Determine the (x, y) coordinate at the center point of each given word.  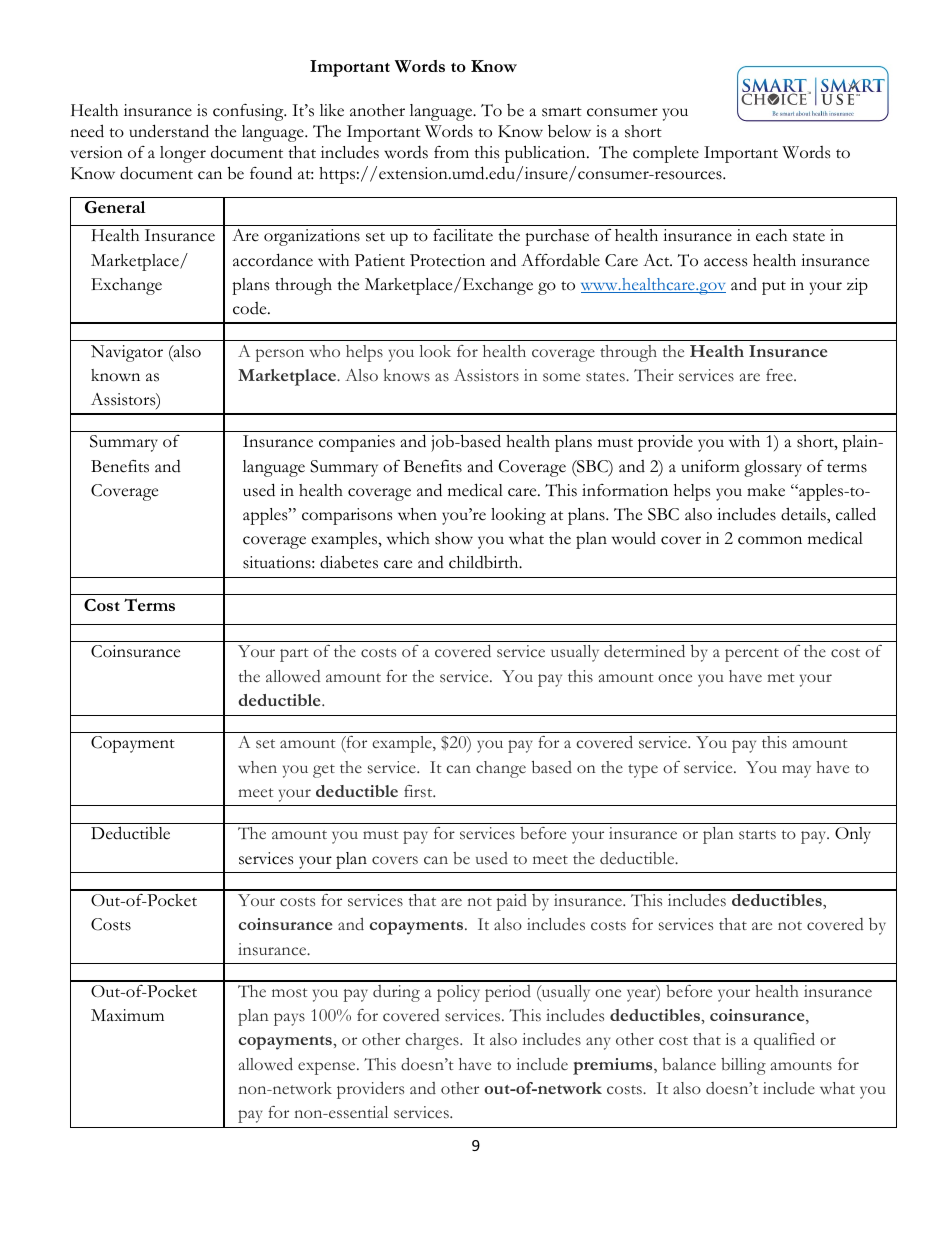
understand (169, 131)
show (454, 538)
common (770, 540)
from (451, 152)
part (294, 655)
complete (666, 154)
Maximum (127, 1015)
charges (433, 1041)
